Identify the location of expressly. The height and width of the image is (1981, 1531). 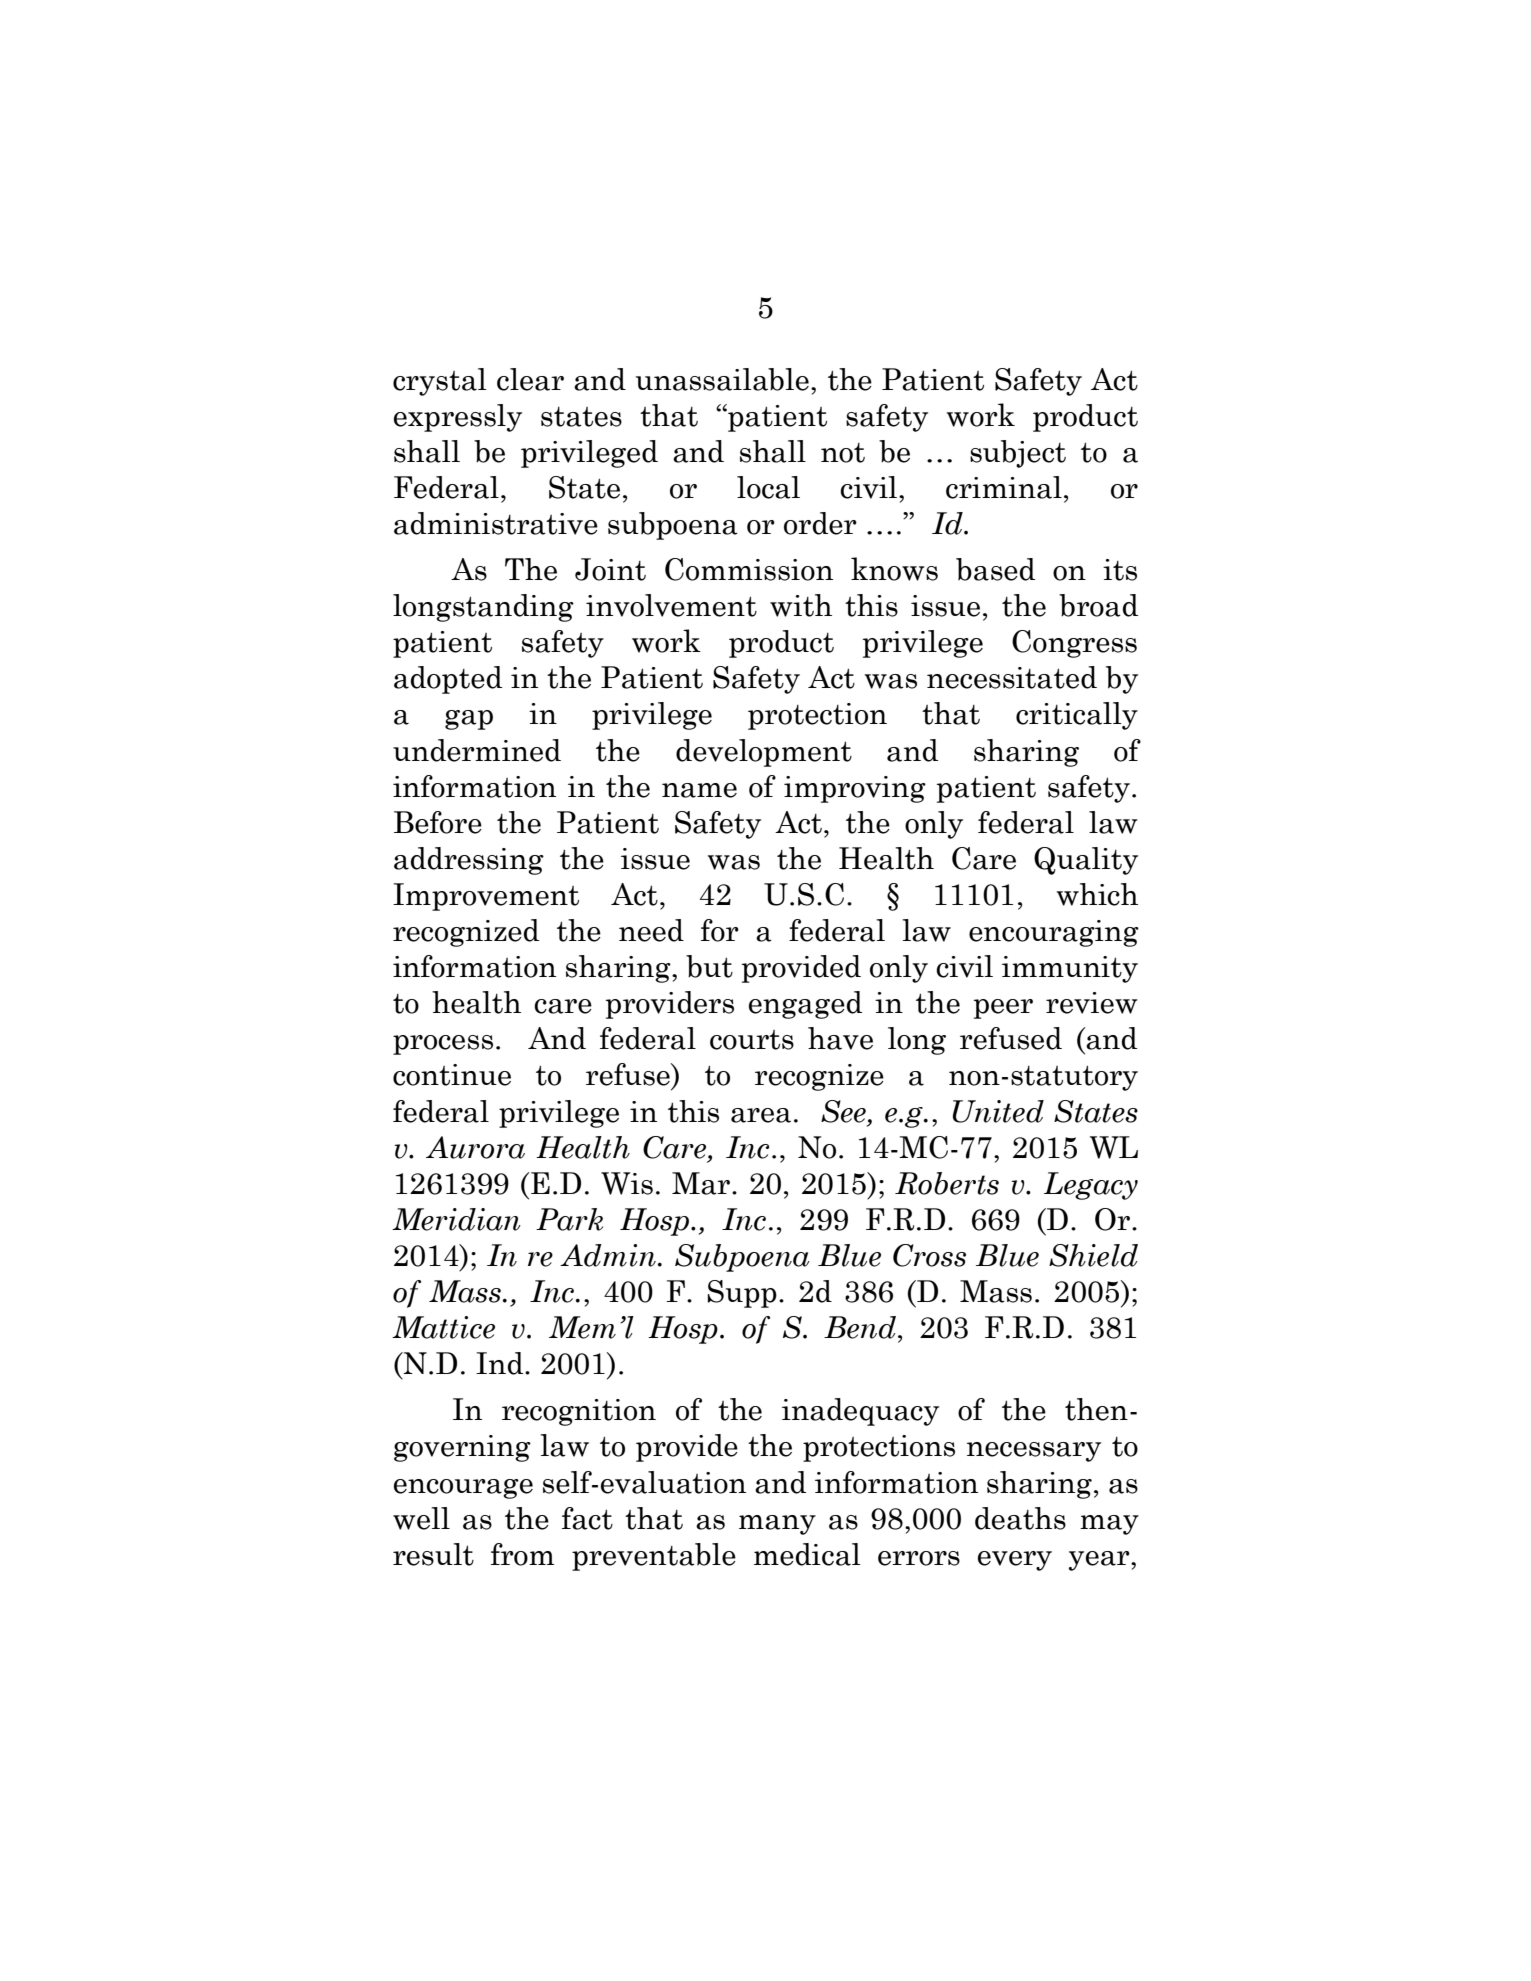
(458, 418).
